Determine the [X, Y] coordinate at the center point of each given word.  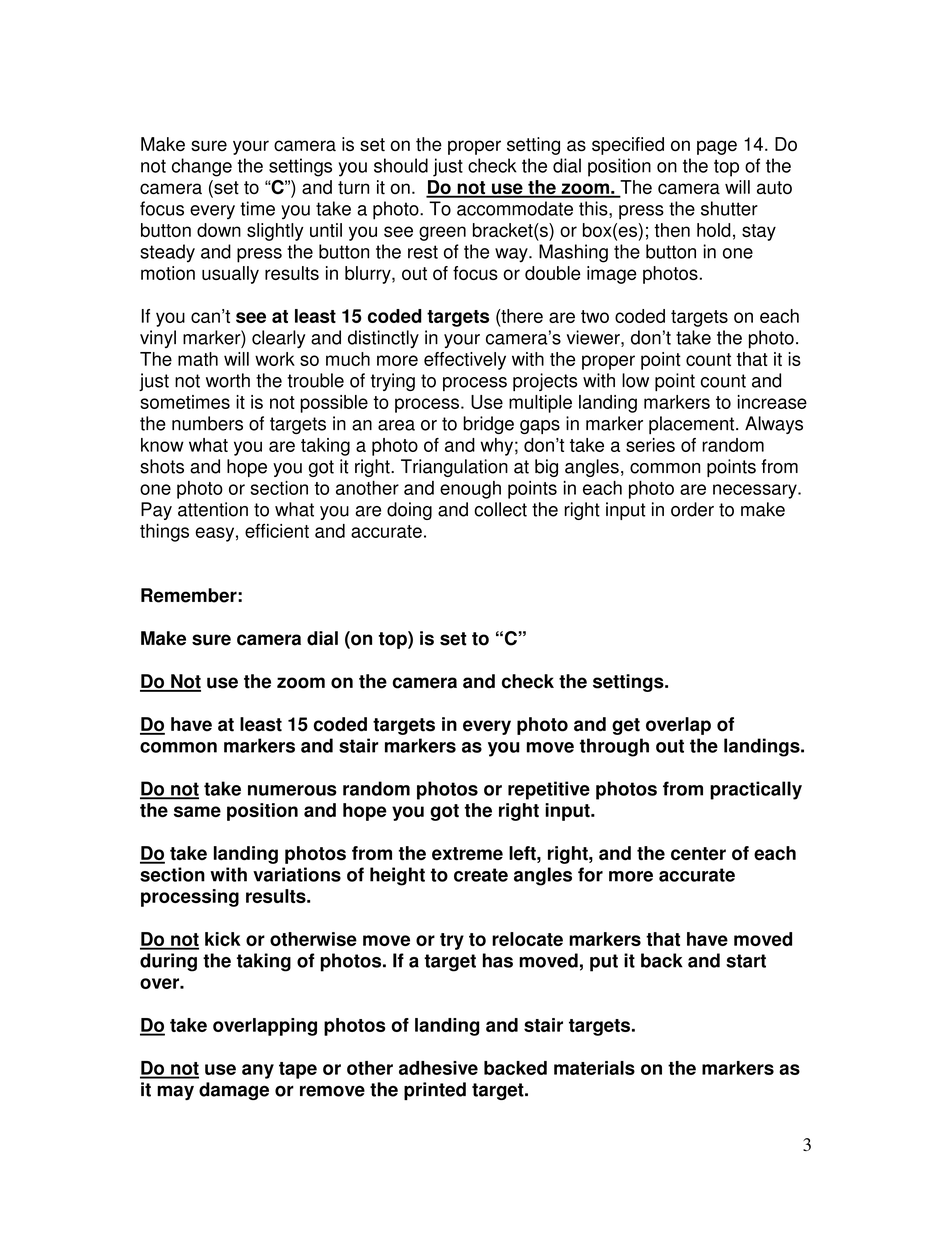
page [717, 147]
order [692, 509]
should [401, 165]
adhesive [438, 1068]
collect [500, 509]
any [258, 1071]
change [202, 167]
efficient [277, 531]
